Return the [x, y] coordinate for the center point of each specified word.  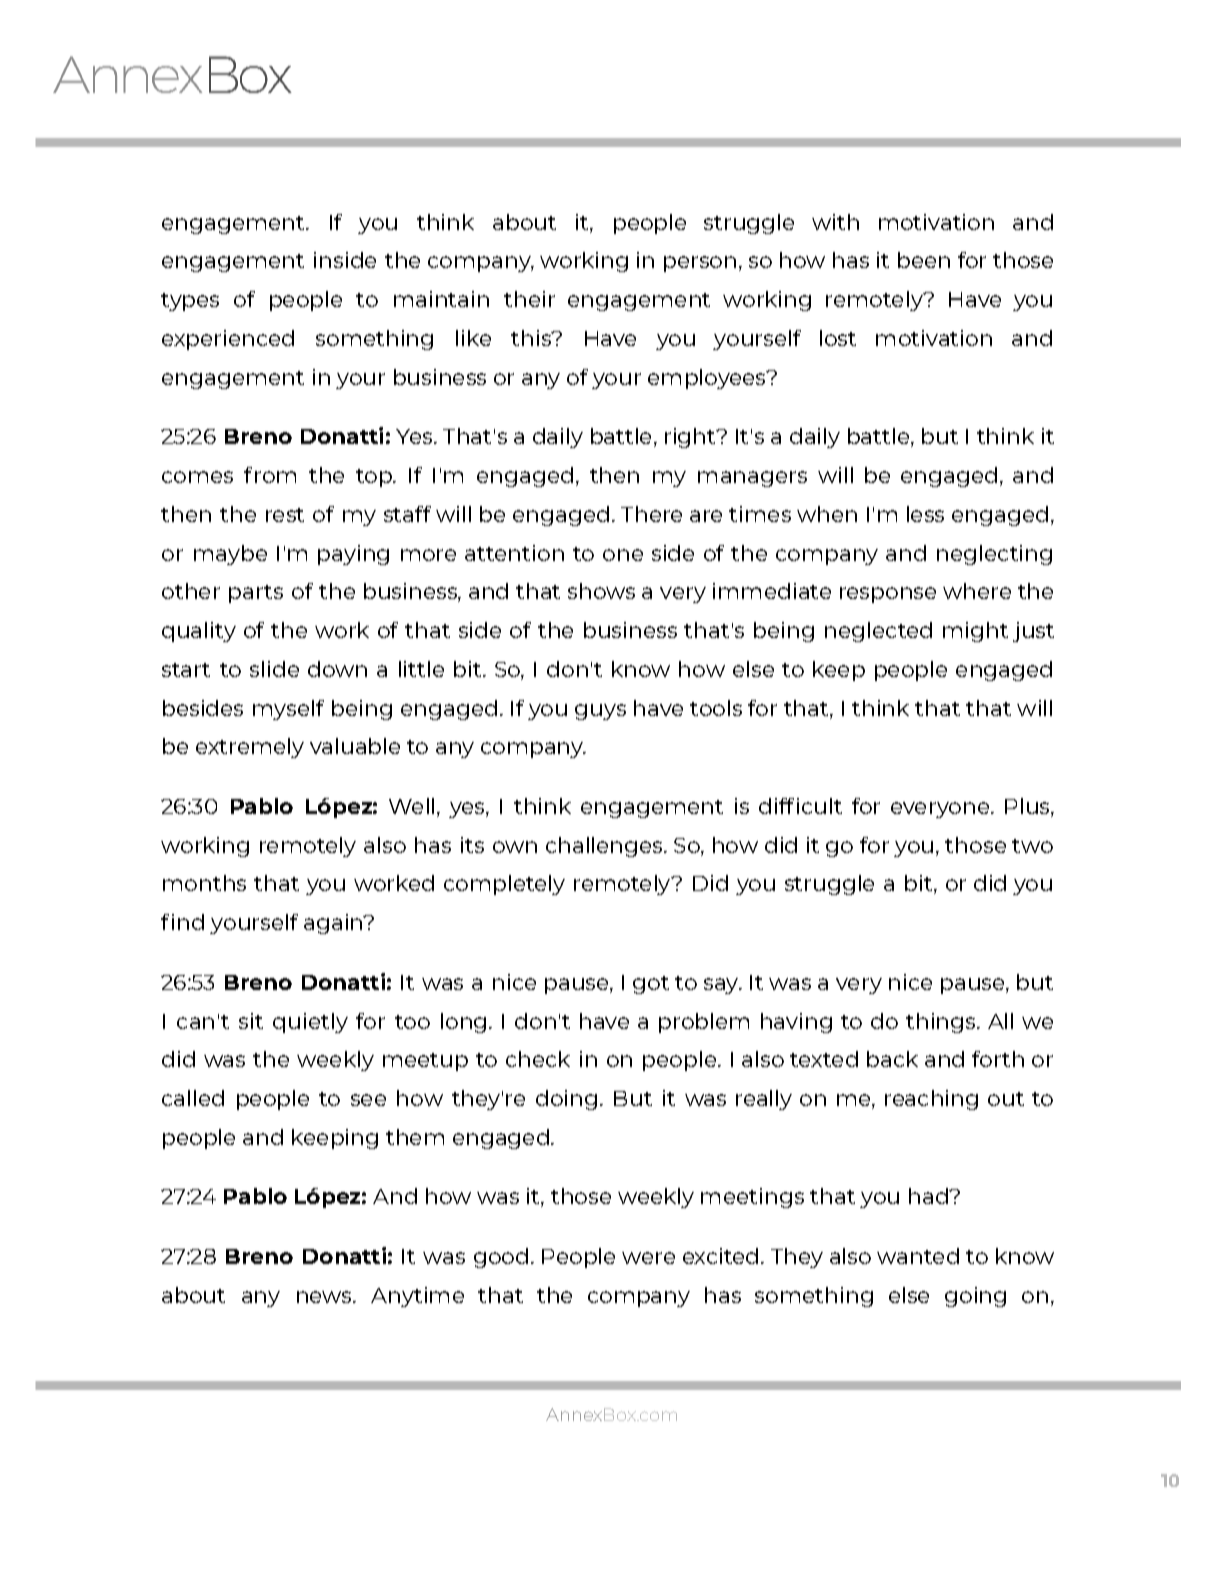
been [924, 260]
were [648, 1258]
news [325, 1297]
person [700, 264]
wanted [918, 1256]
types [190, 302]
